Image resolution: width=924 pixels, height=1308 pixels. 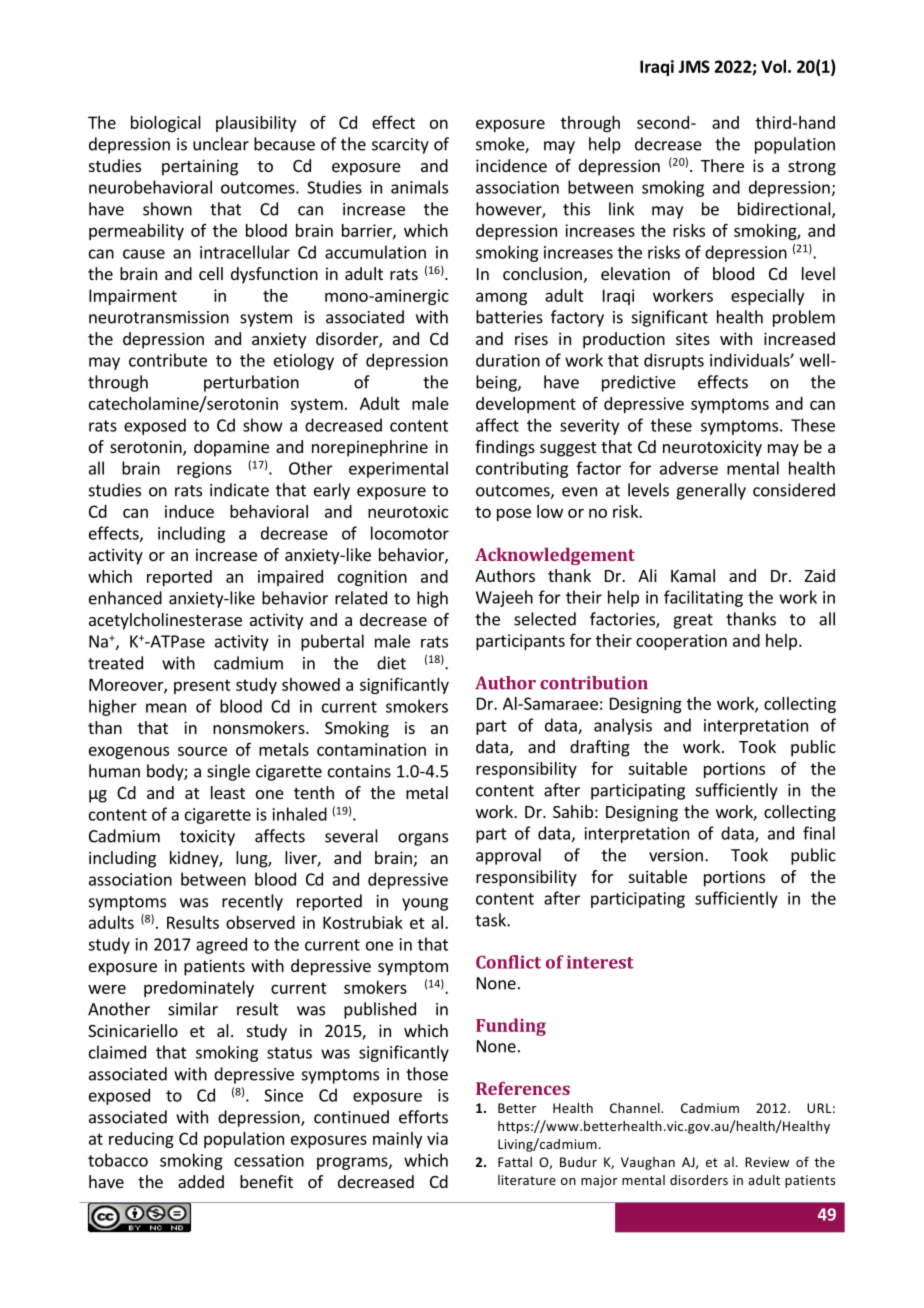 I want to click on Vol, so click(x=773, y=66).
